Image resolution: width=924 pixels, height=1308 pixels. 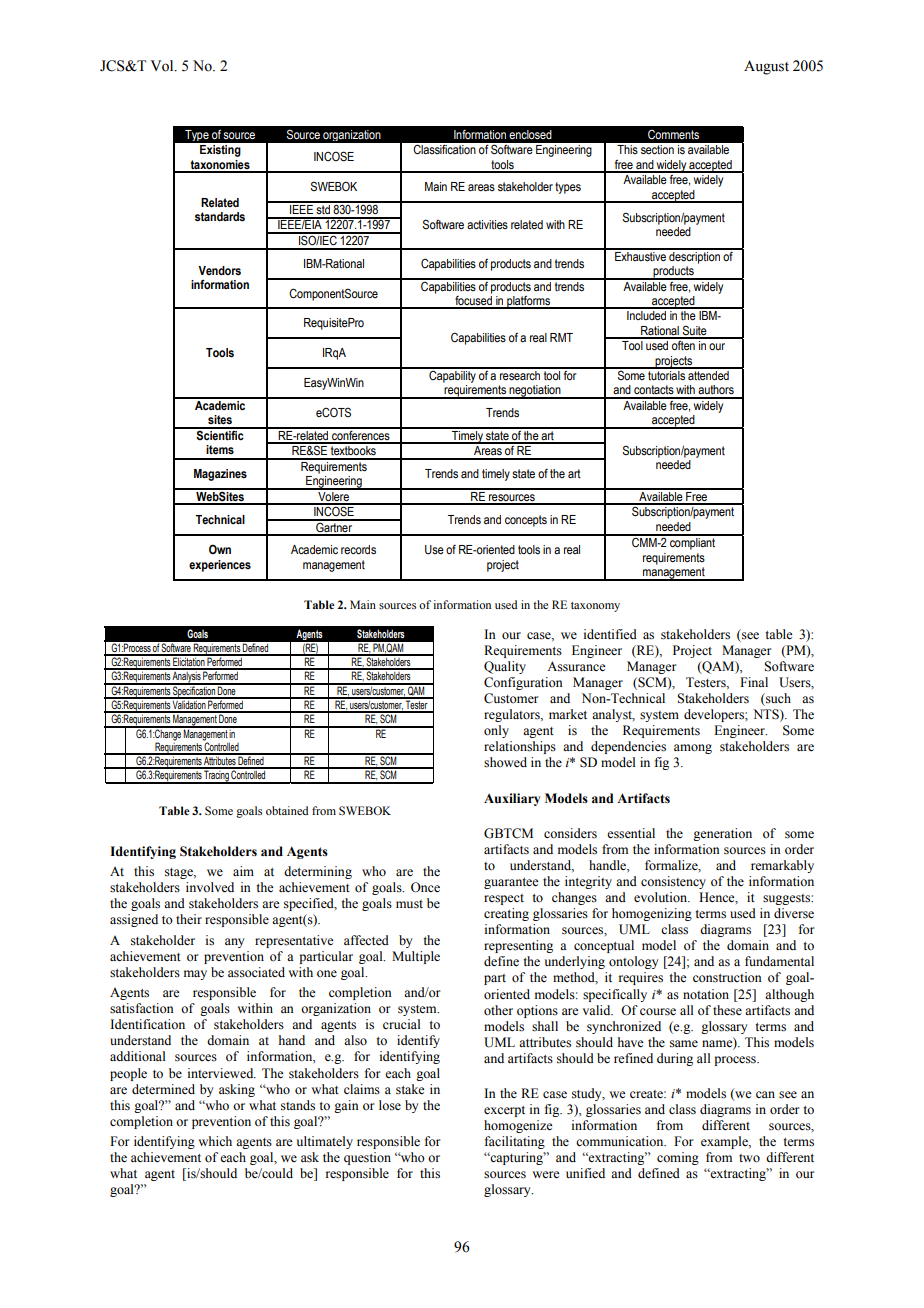 I want to click on standards, so click(x=220, y=217).
